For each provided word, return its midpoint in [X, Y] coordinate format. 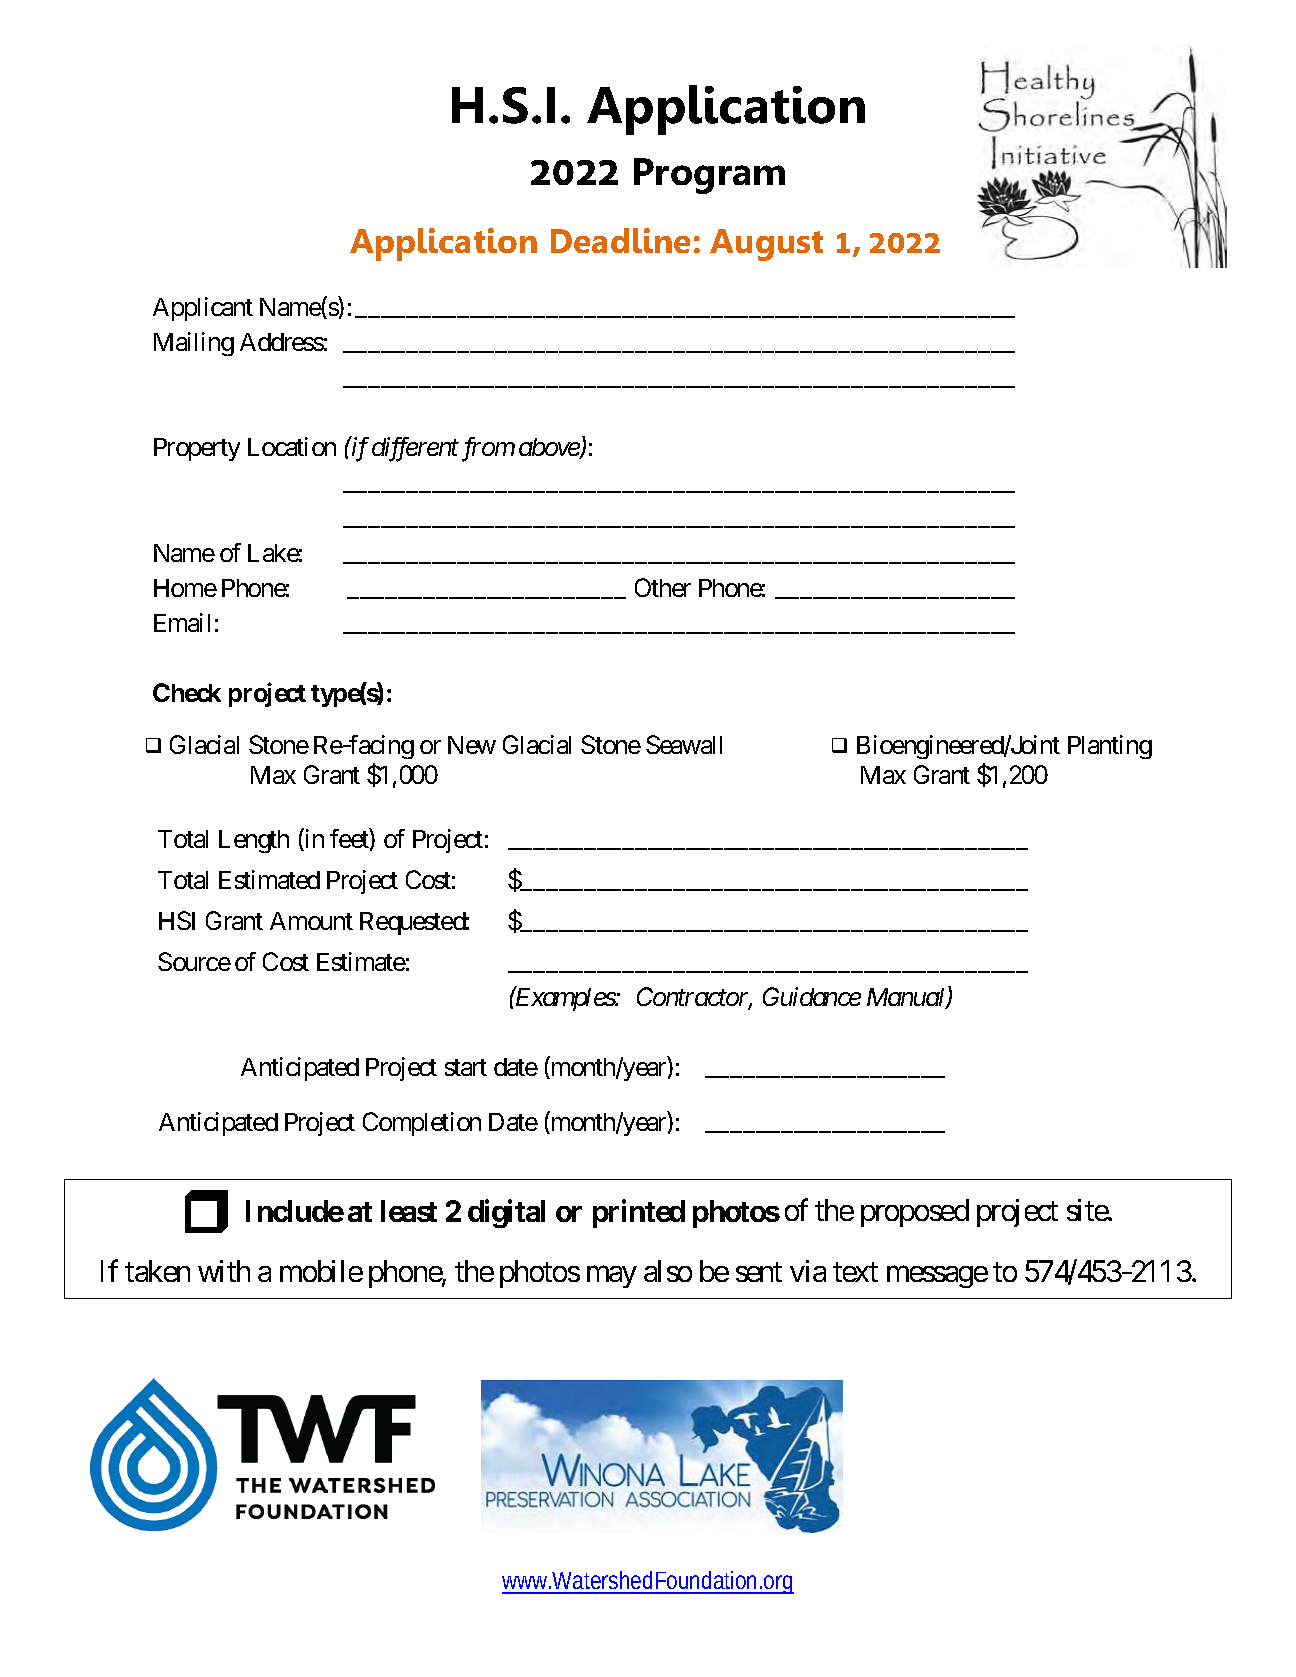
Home [185, 588]
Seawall [684, 744]
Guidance [812, 996]
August [766, 245]
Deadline [620, 240]
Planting [1110, 747]
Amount [311, 921]
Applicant [203, 309]
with [224, 1271]
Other [663, 587]
